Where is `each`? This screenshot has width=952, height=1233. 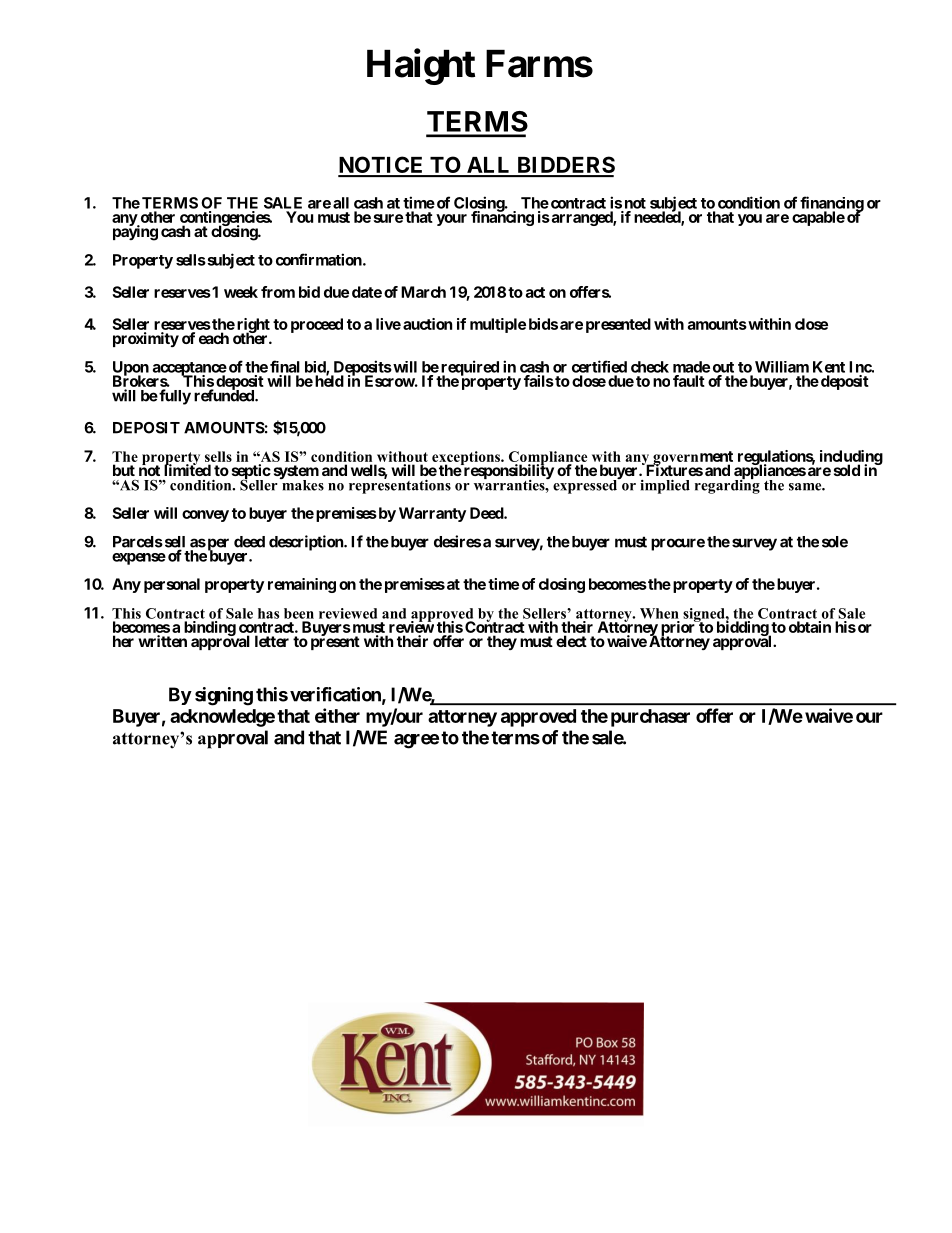
each is located at coordinates (214, 338).
